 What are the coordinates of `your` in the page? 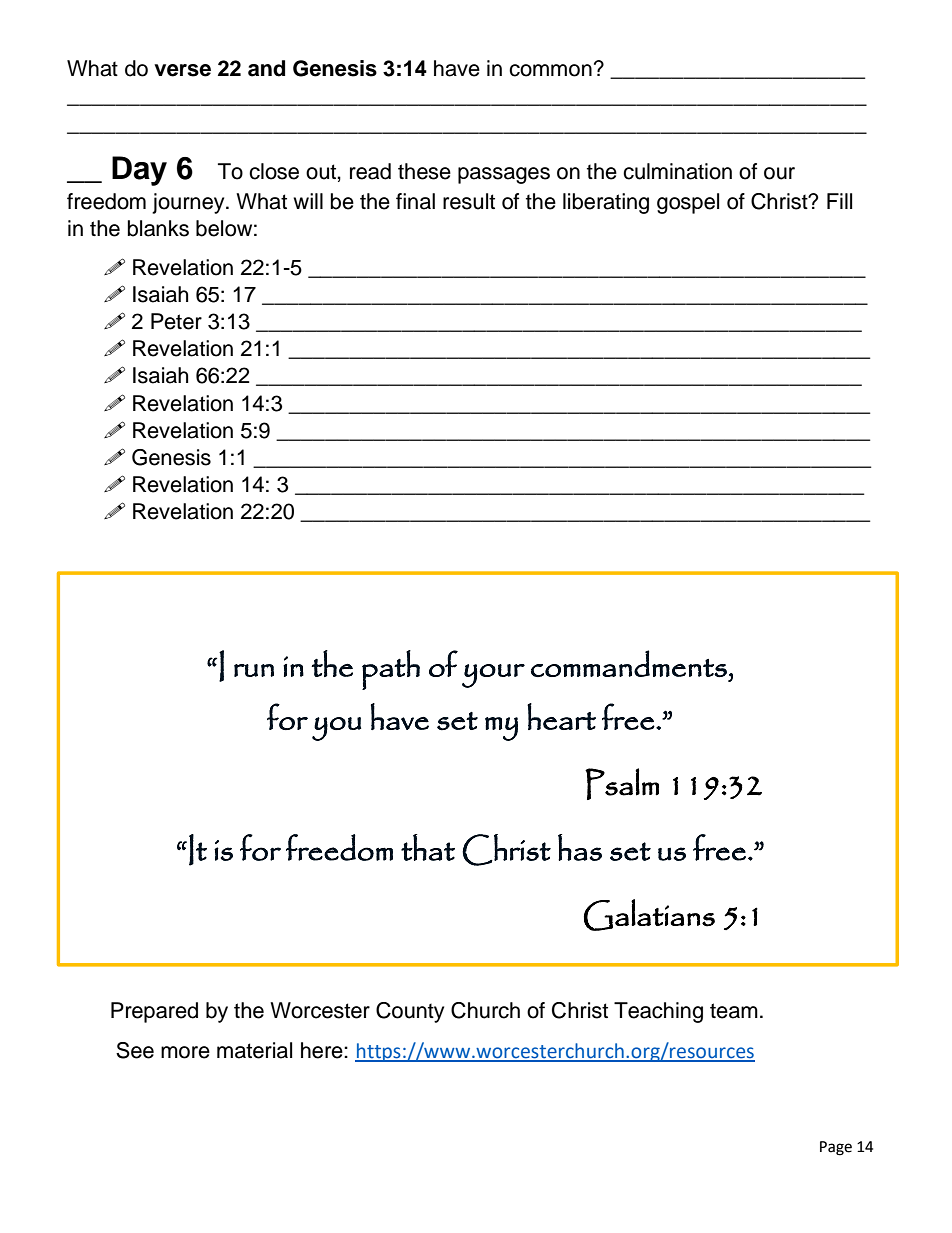 It's located at (493, 676).
